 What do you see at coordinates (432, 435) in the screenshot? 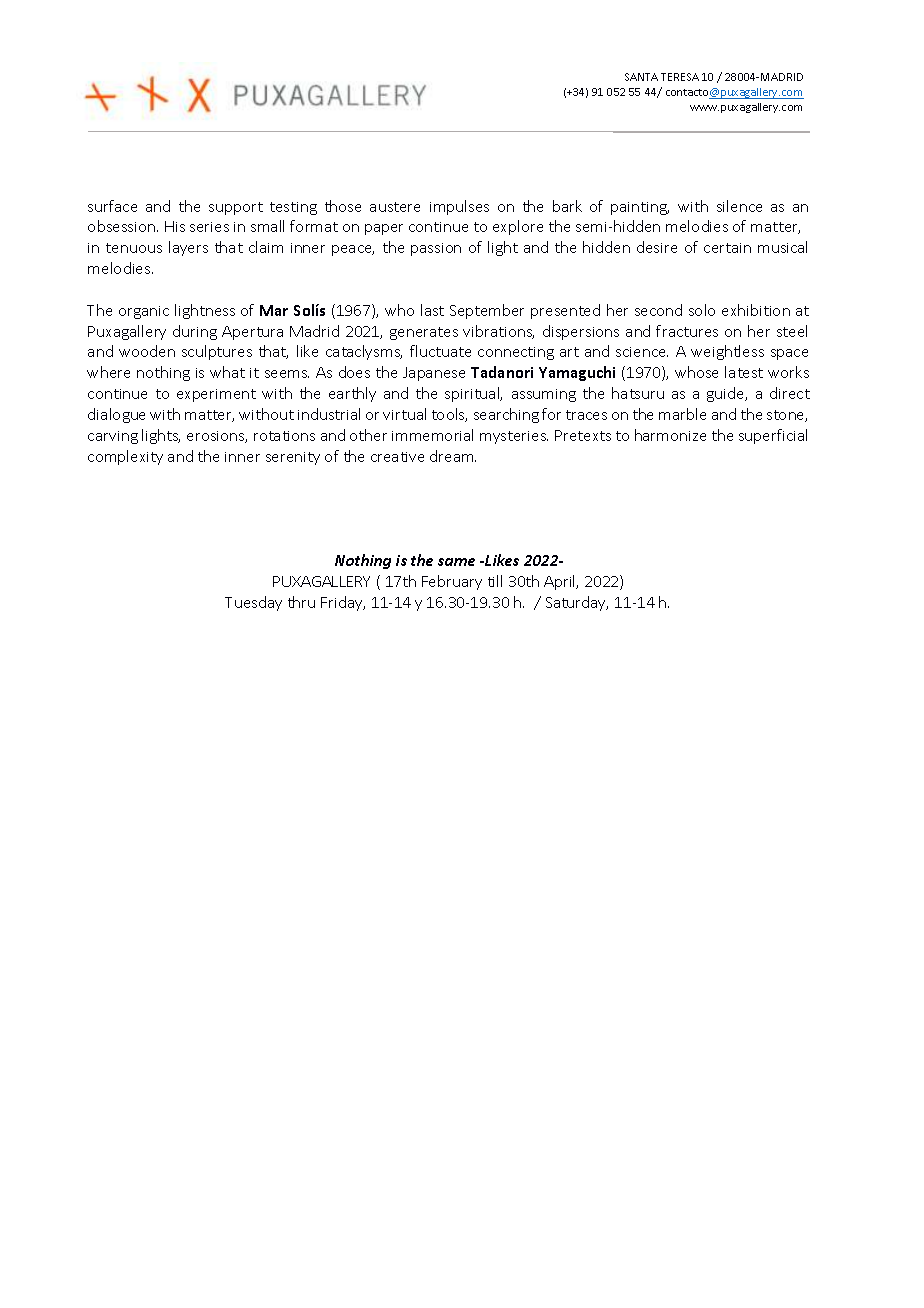
I see `immemorial` at bounding box center [432, 435].
